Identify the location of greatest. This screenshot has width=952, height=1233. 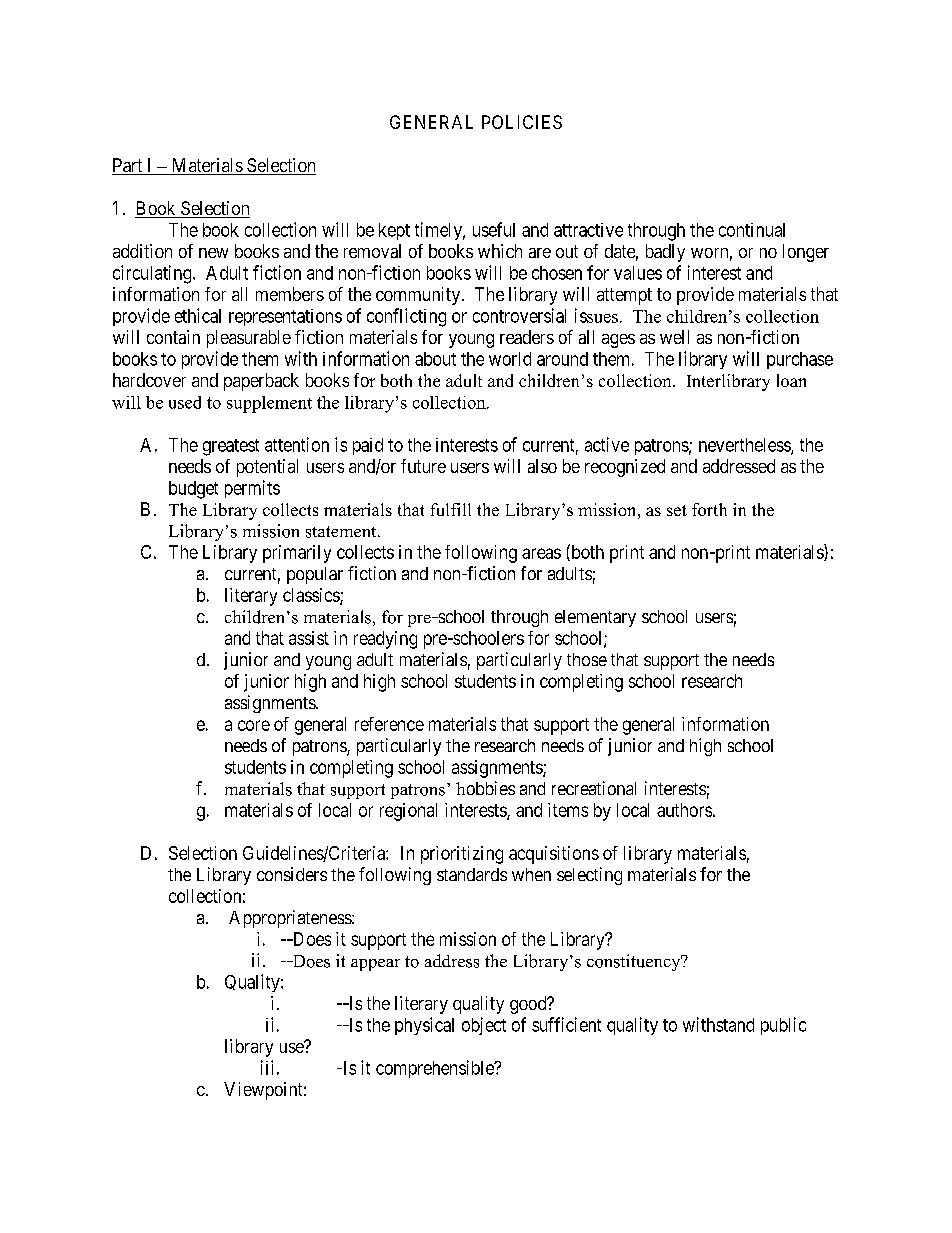
(231, 447).
